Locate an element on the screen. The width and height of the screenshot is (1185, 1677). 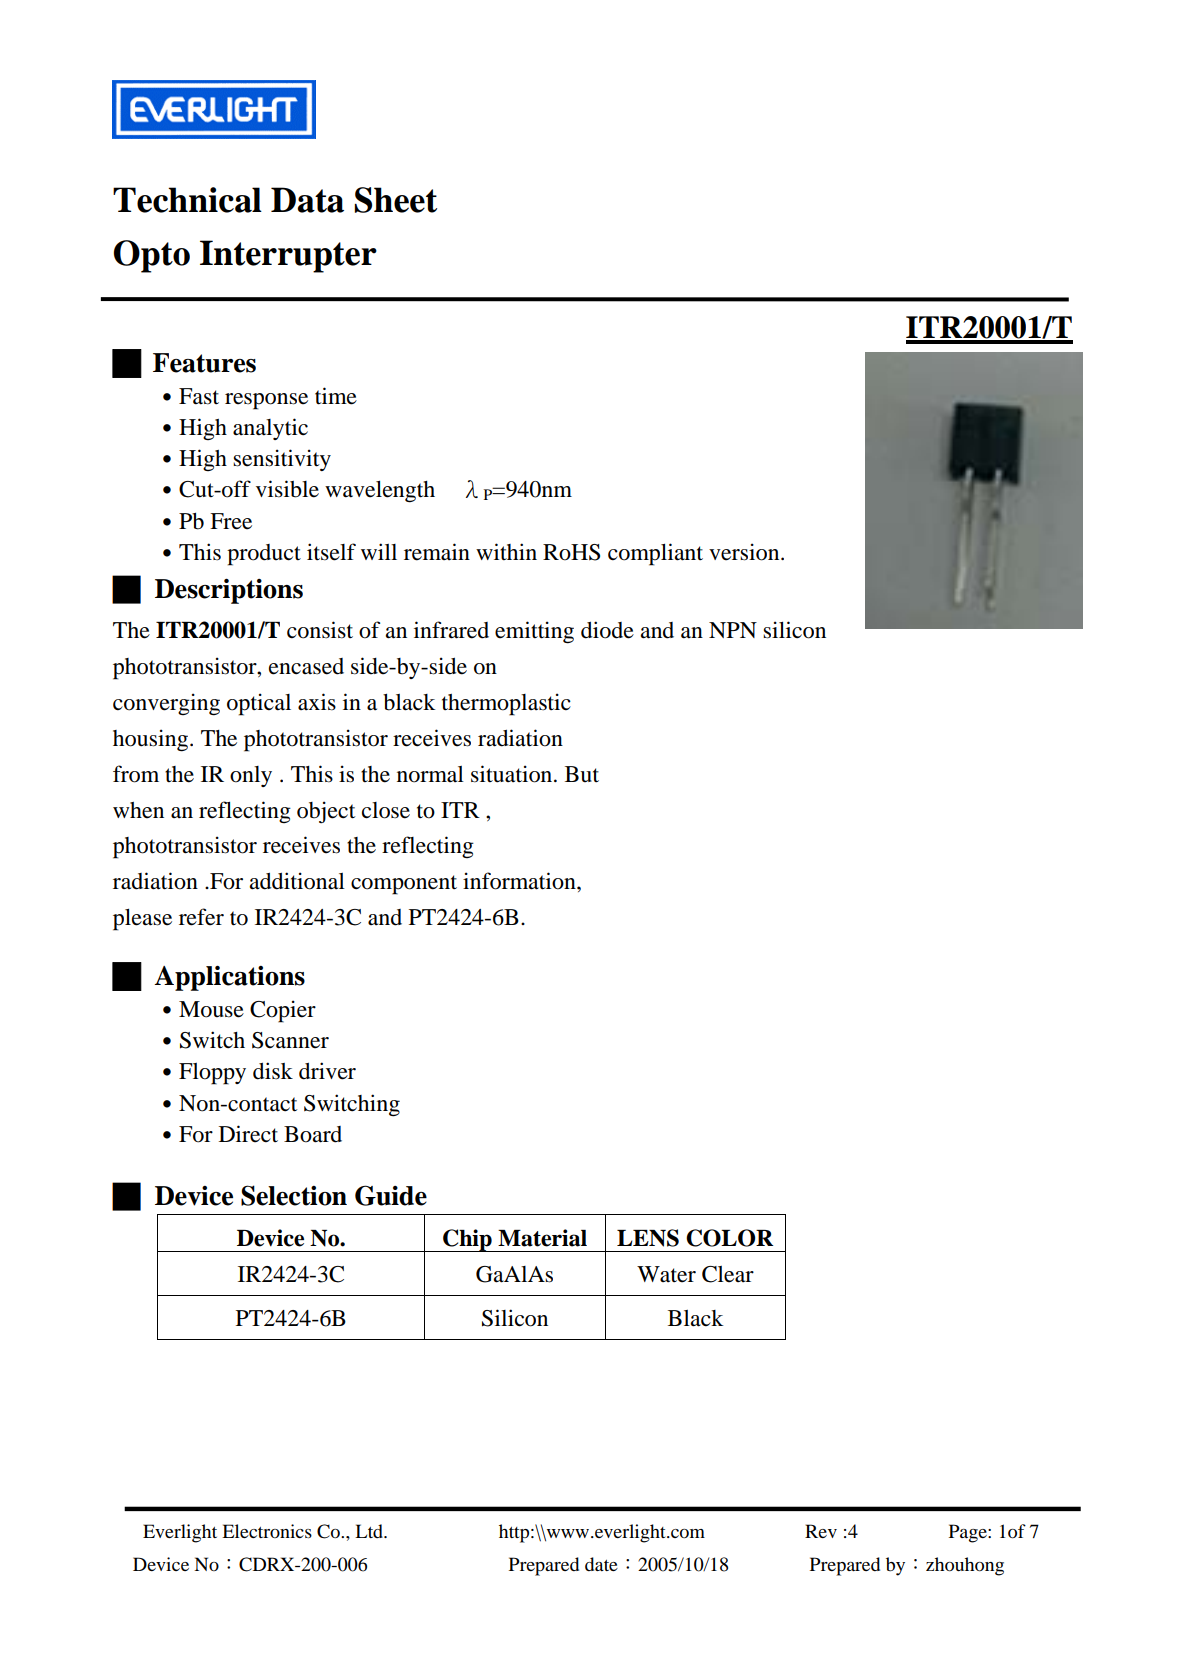
driver is located at coordinates (327, 1071).
